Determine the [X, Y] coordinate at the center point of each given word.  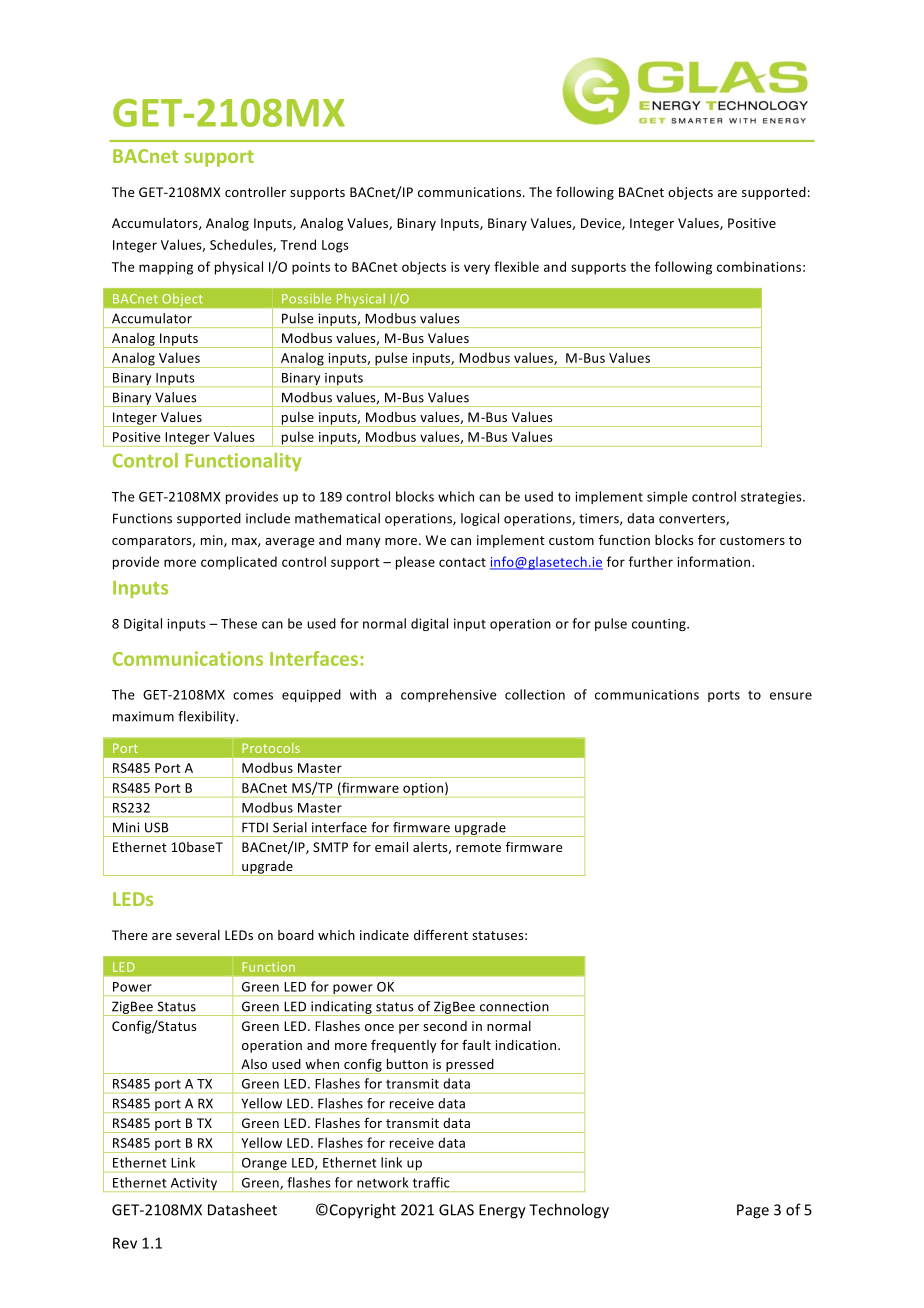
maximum [143, 716]
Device [602, 224]
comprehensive [449, 695]
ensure [791, 696]
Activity [194, 1185]
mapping [166, 268]
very [477, 269]
